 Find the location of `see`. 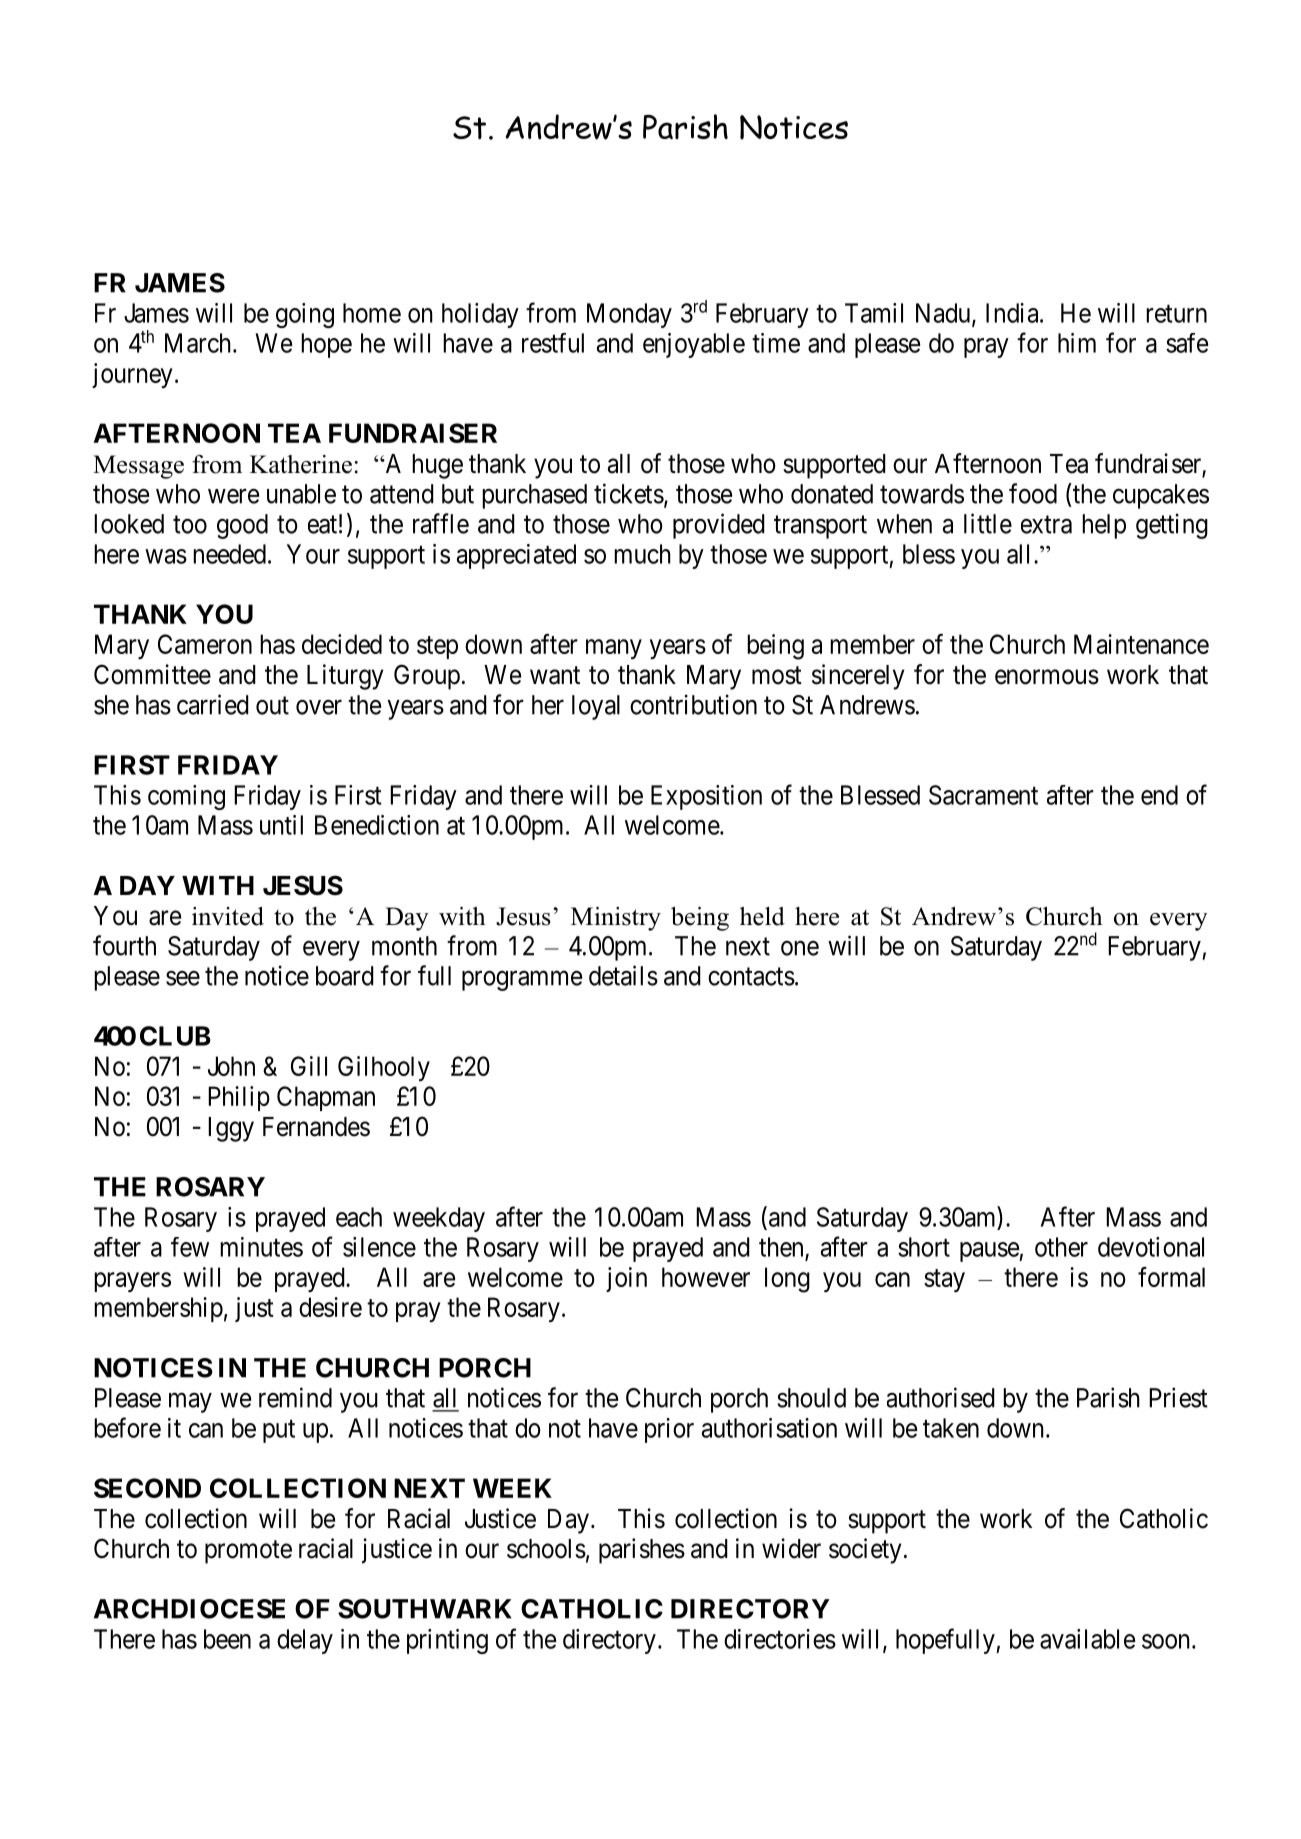

see is located at coordinates (183, 978).
